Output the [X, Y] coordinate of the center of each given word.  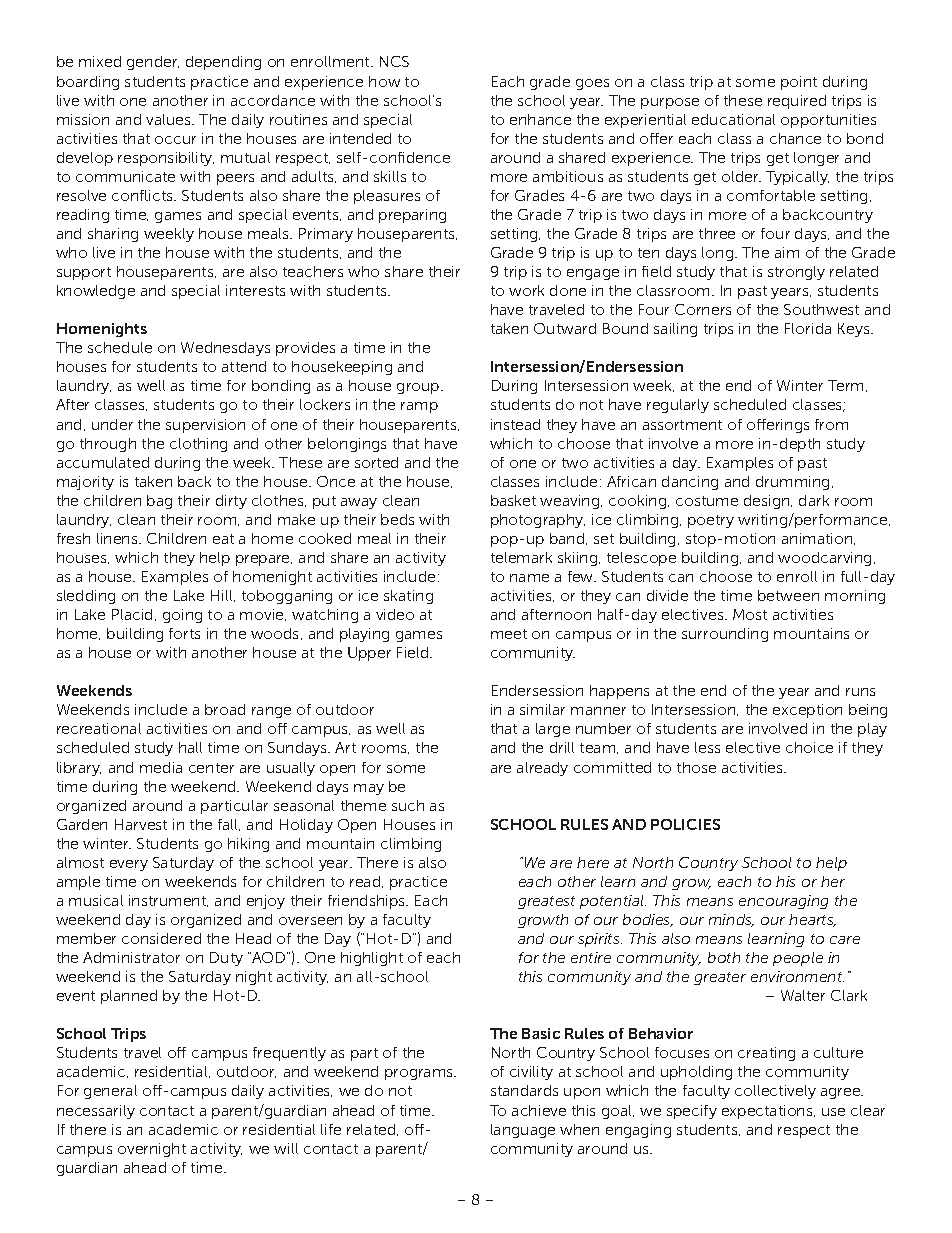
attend [244, 366]
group [419, 388]
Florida [808, 328]
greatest [546, 902]
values [170, 119]
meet [509, 634]
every [129, 865]
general [110, 1092]
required [797, 102]
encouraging [783, 902]
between [788, 595]
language [523, 1131]
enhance [540, 119]
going [182, 616]
